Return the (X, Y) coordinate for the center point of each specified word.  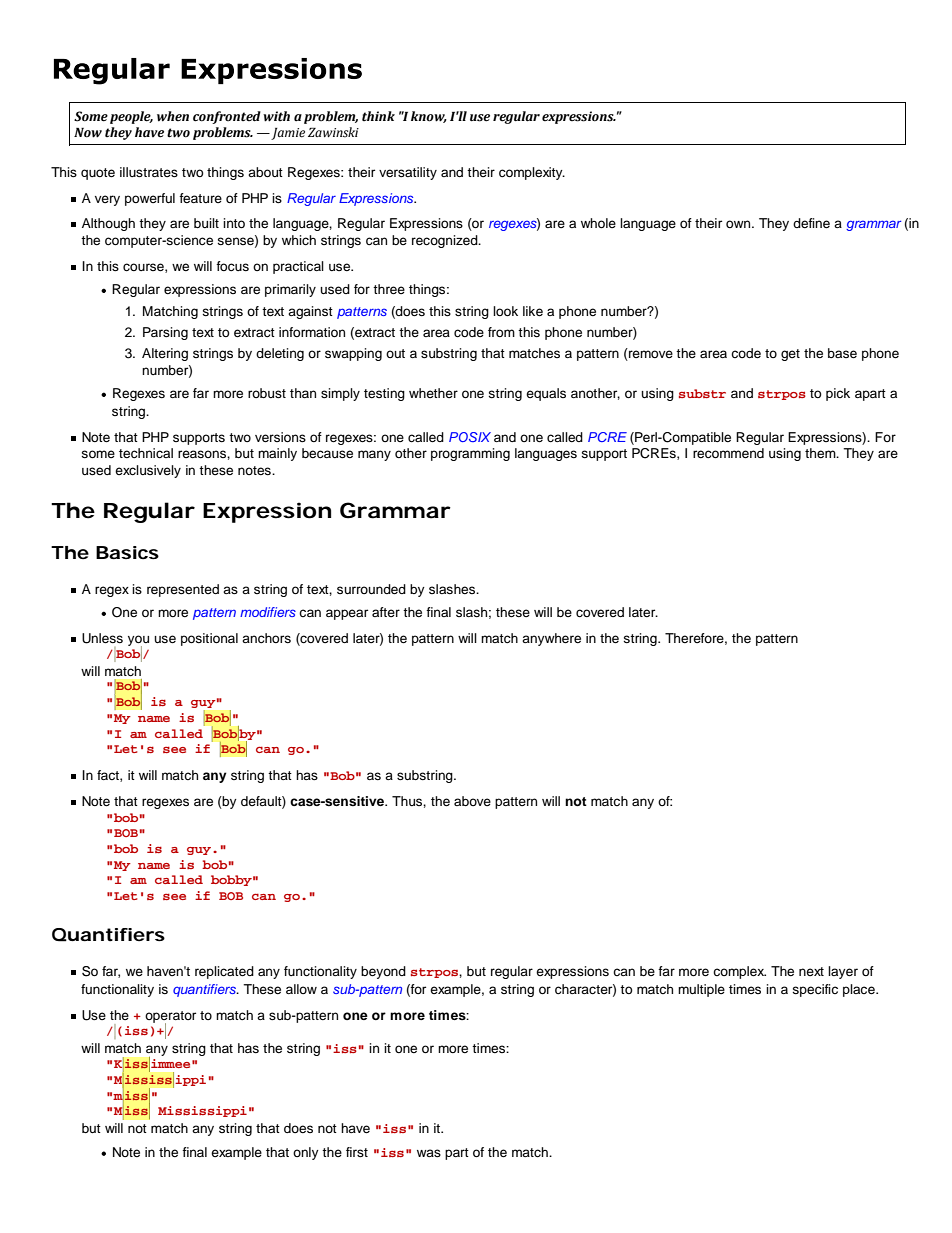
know (429, 117)
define (811, 223)
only (306, 1153)
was (429, 1153)
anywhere (551, 639)
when (173, 116)
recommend (728, 453)
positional (209, 639)
